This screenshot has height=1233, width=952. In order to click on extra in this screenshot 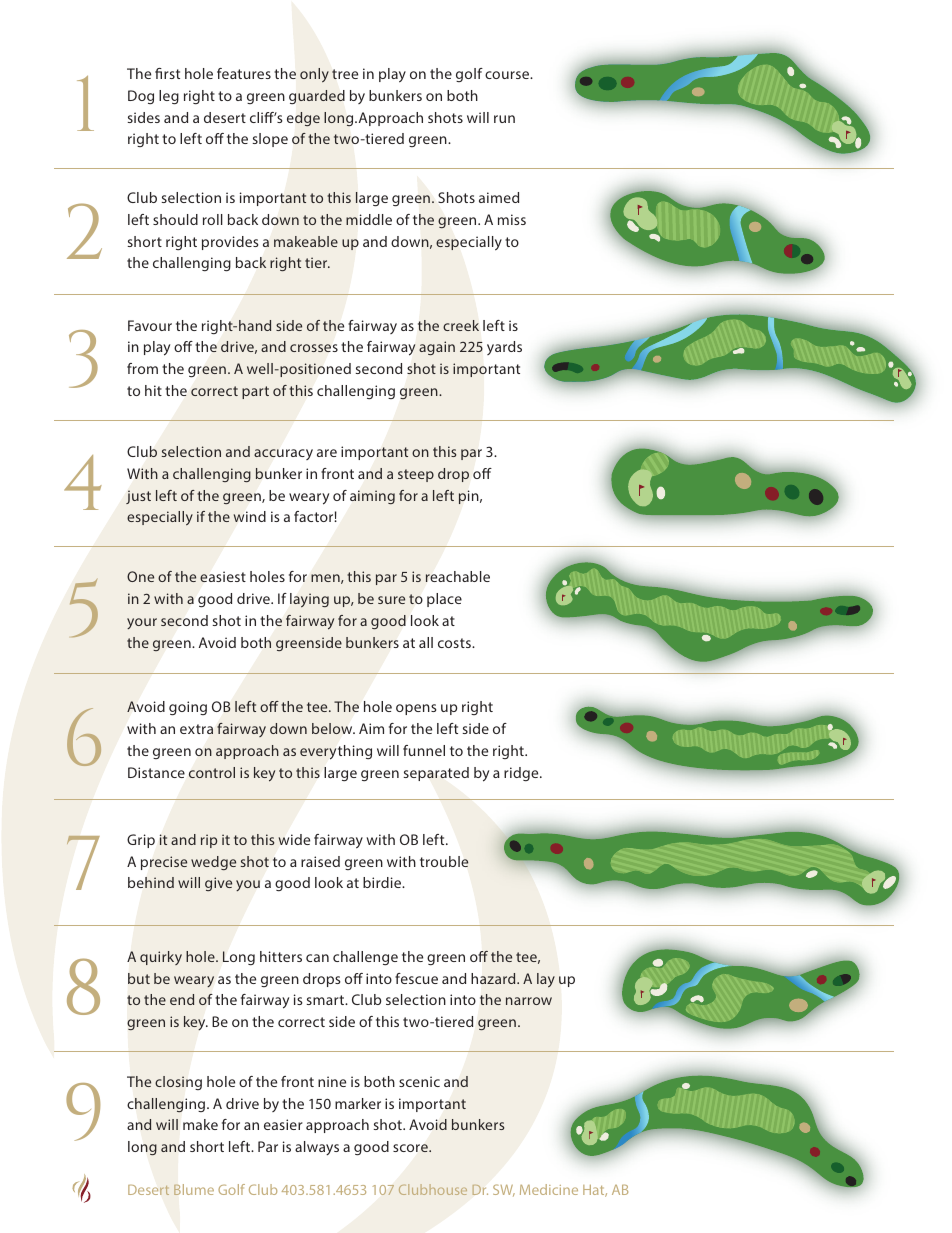, I will do `click(196, 729)`.
